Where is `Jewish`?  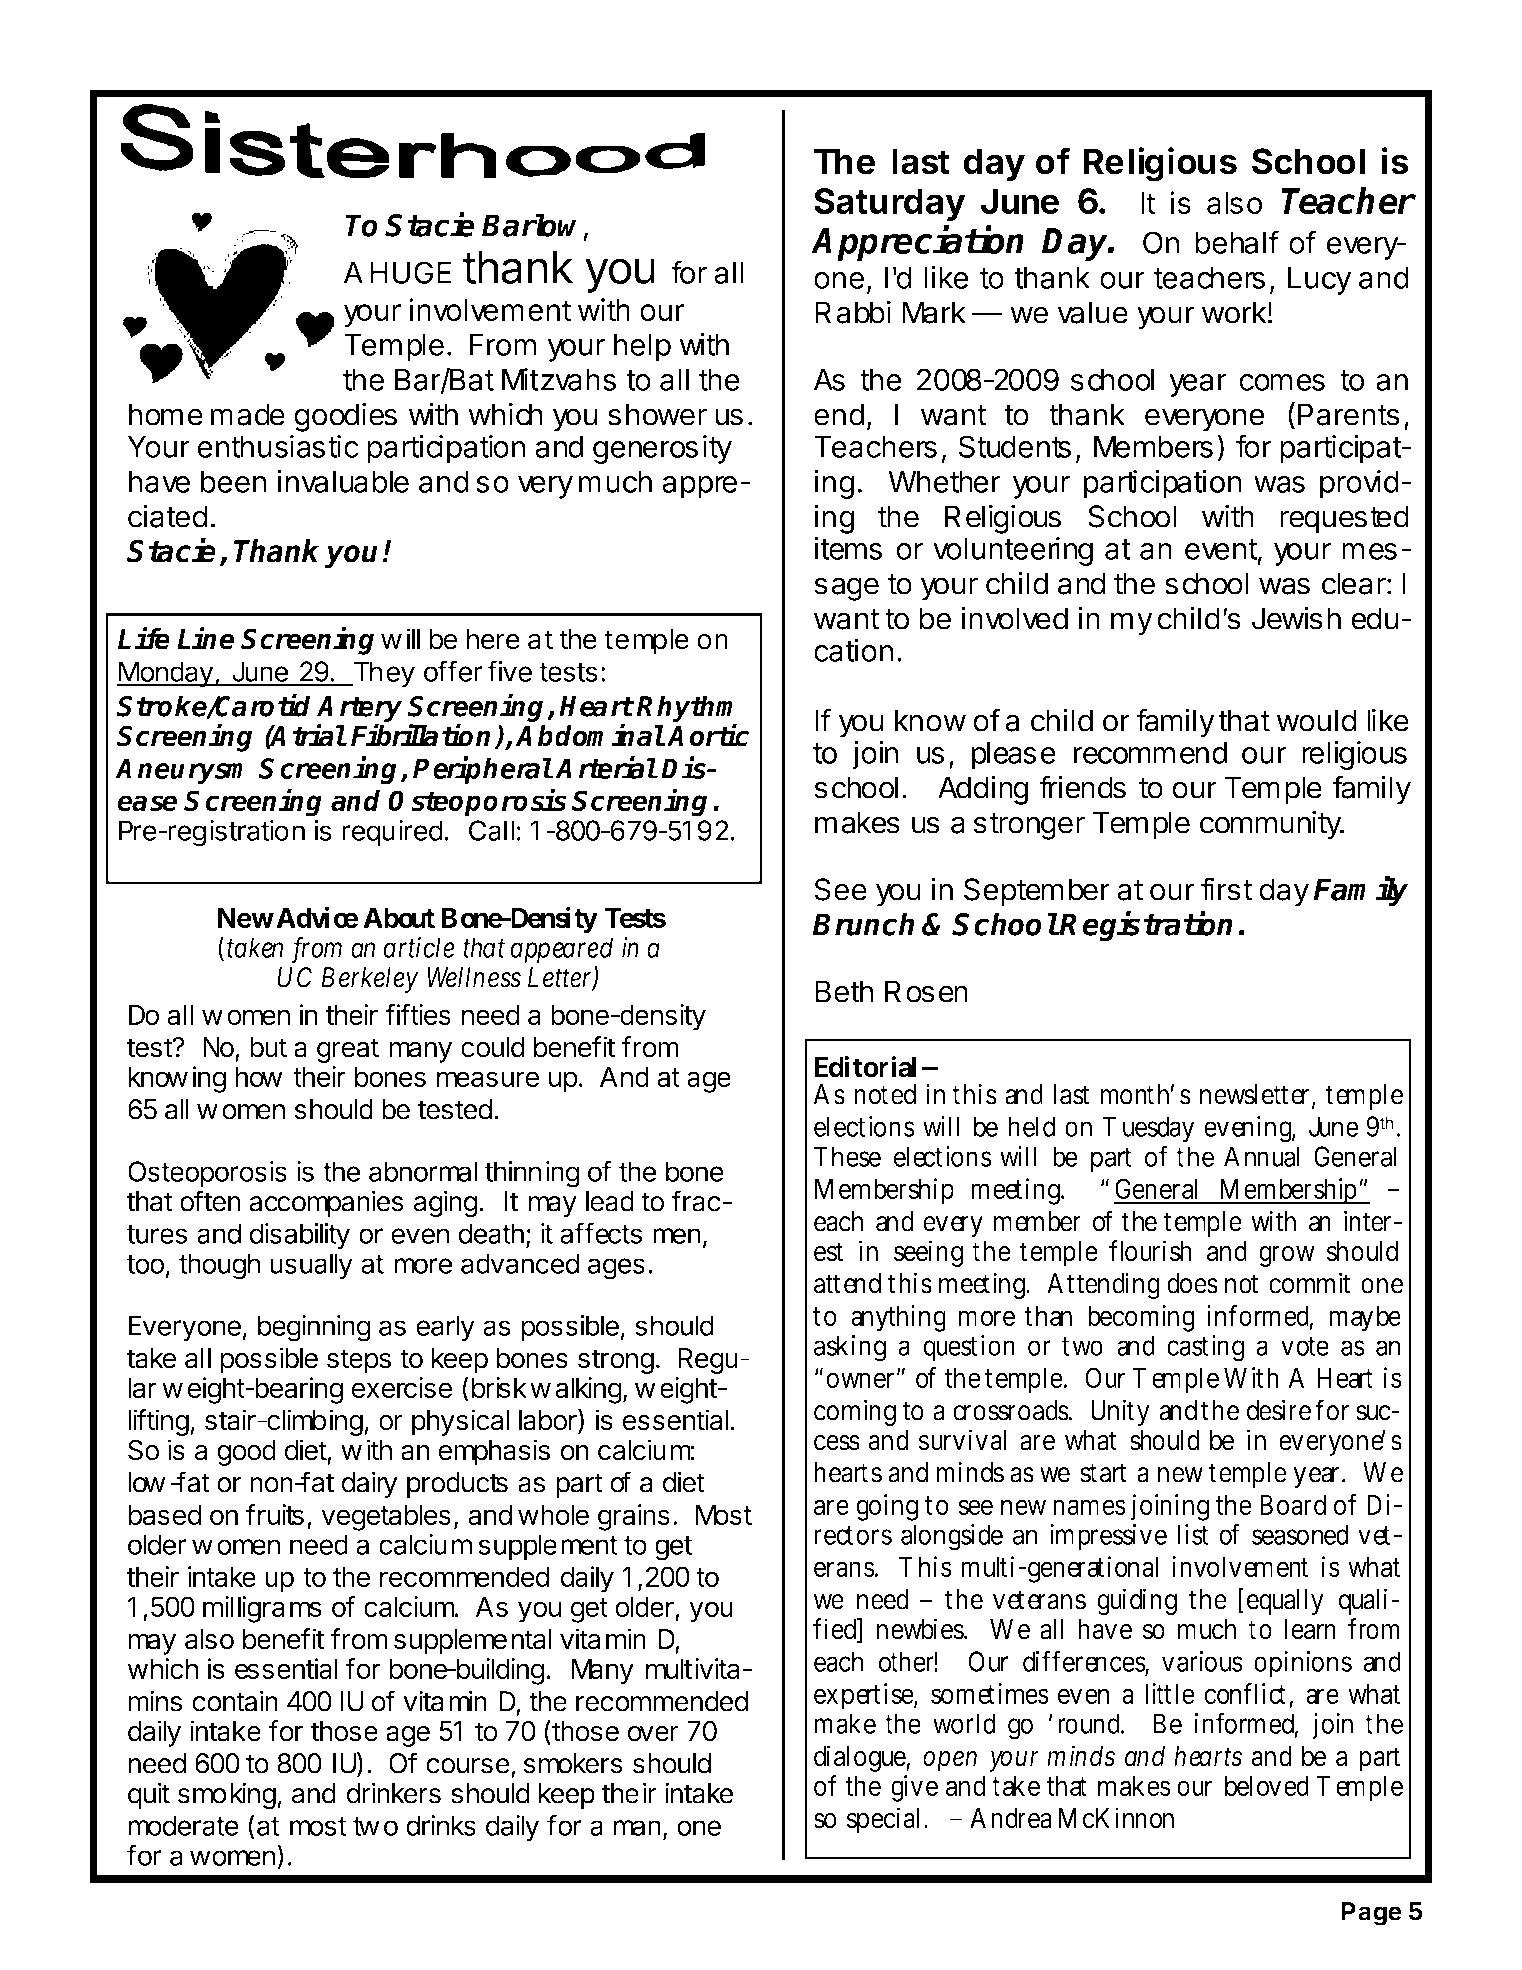 Jewish is located at coordinates (1296, 618).
